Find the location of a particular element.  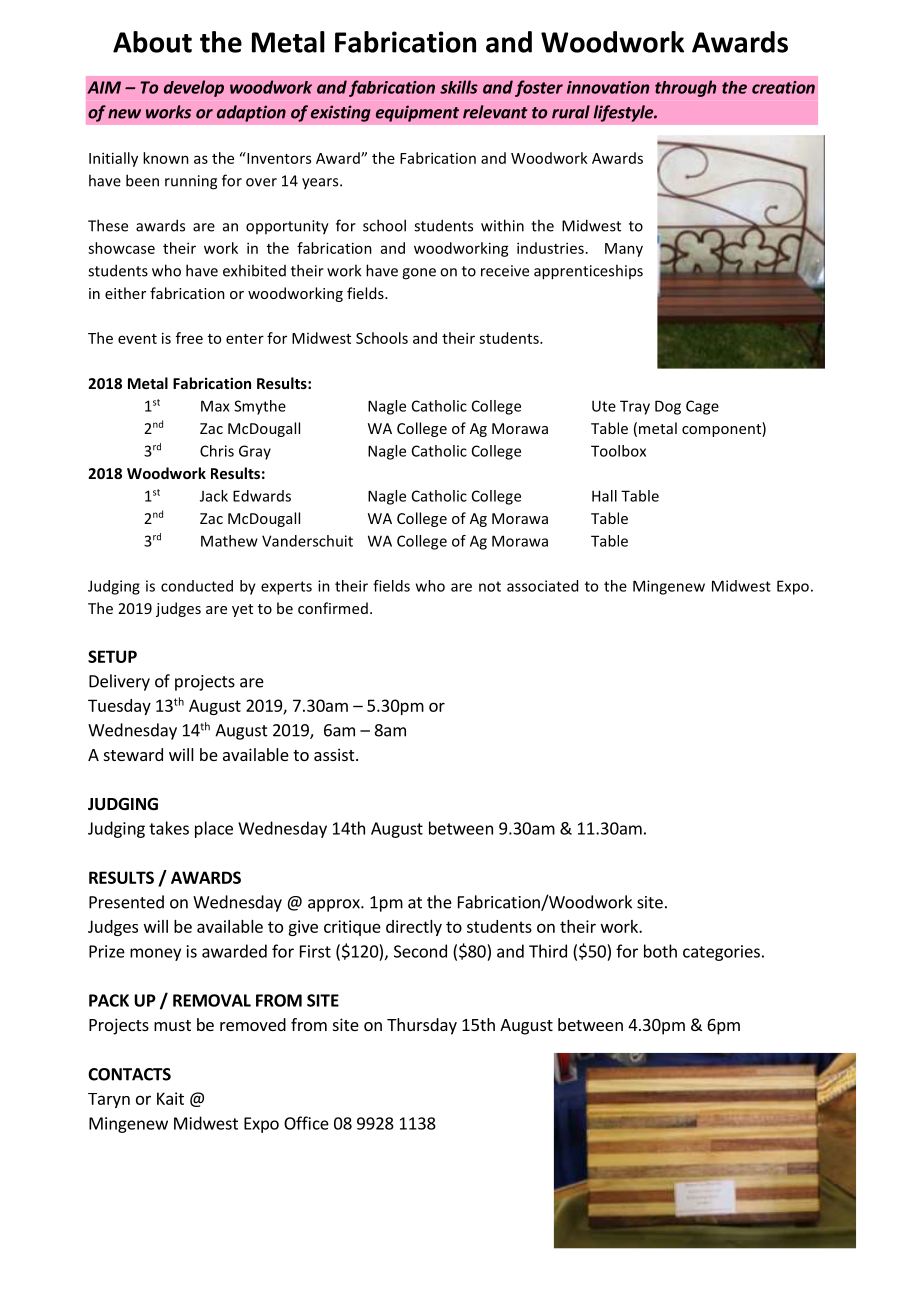

develop is located at coordinates (194, 88).
